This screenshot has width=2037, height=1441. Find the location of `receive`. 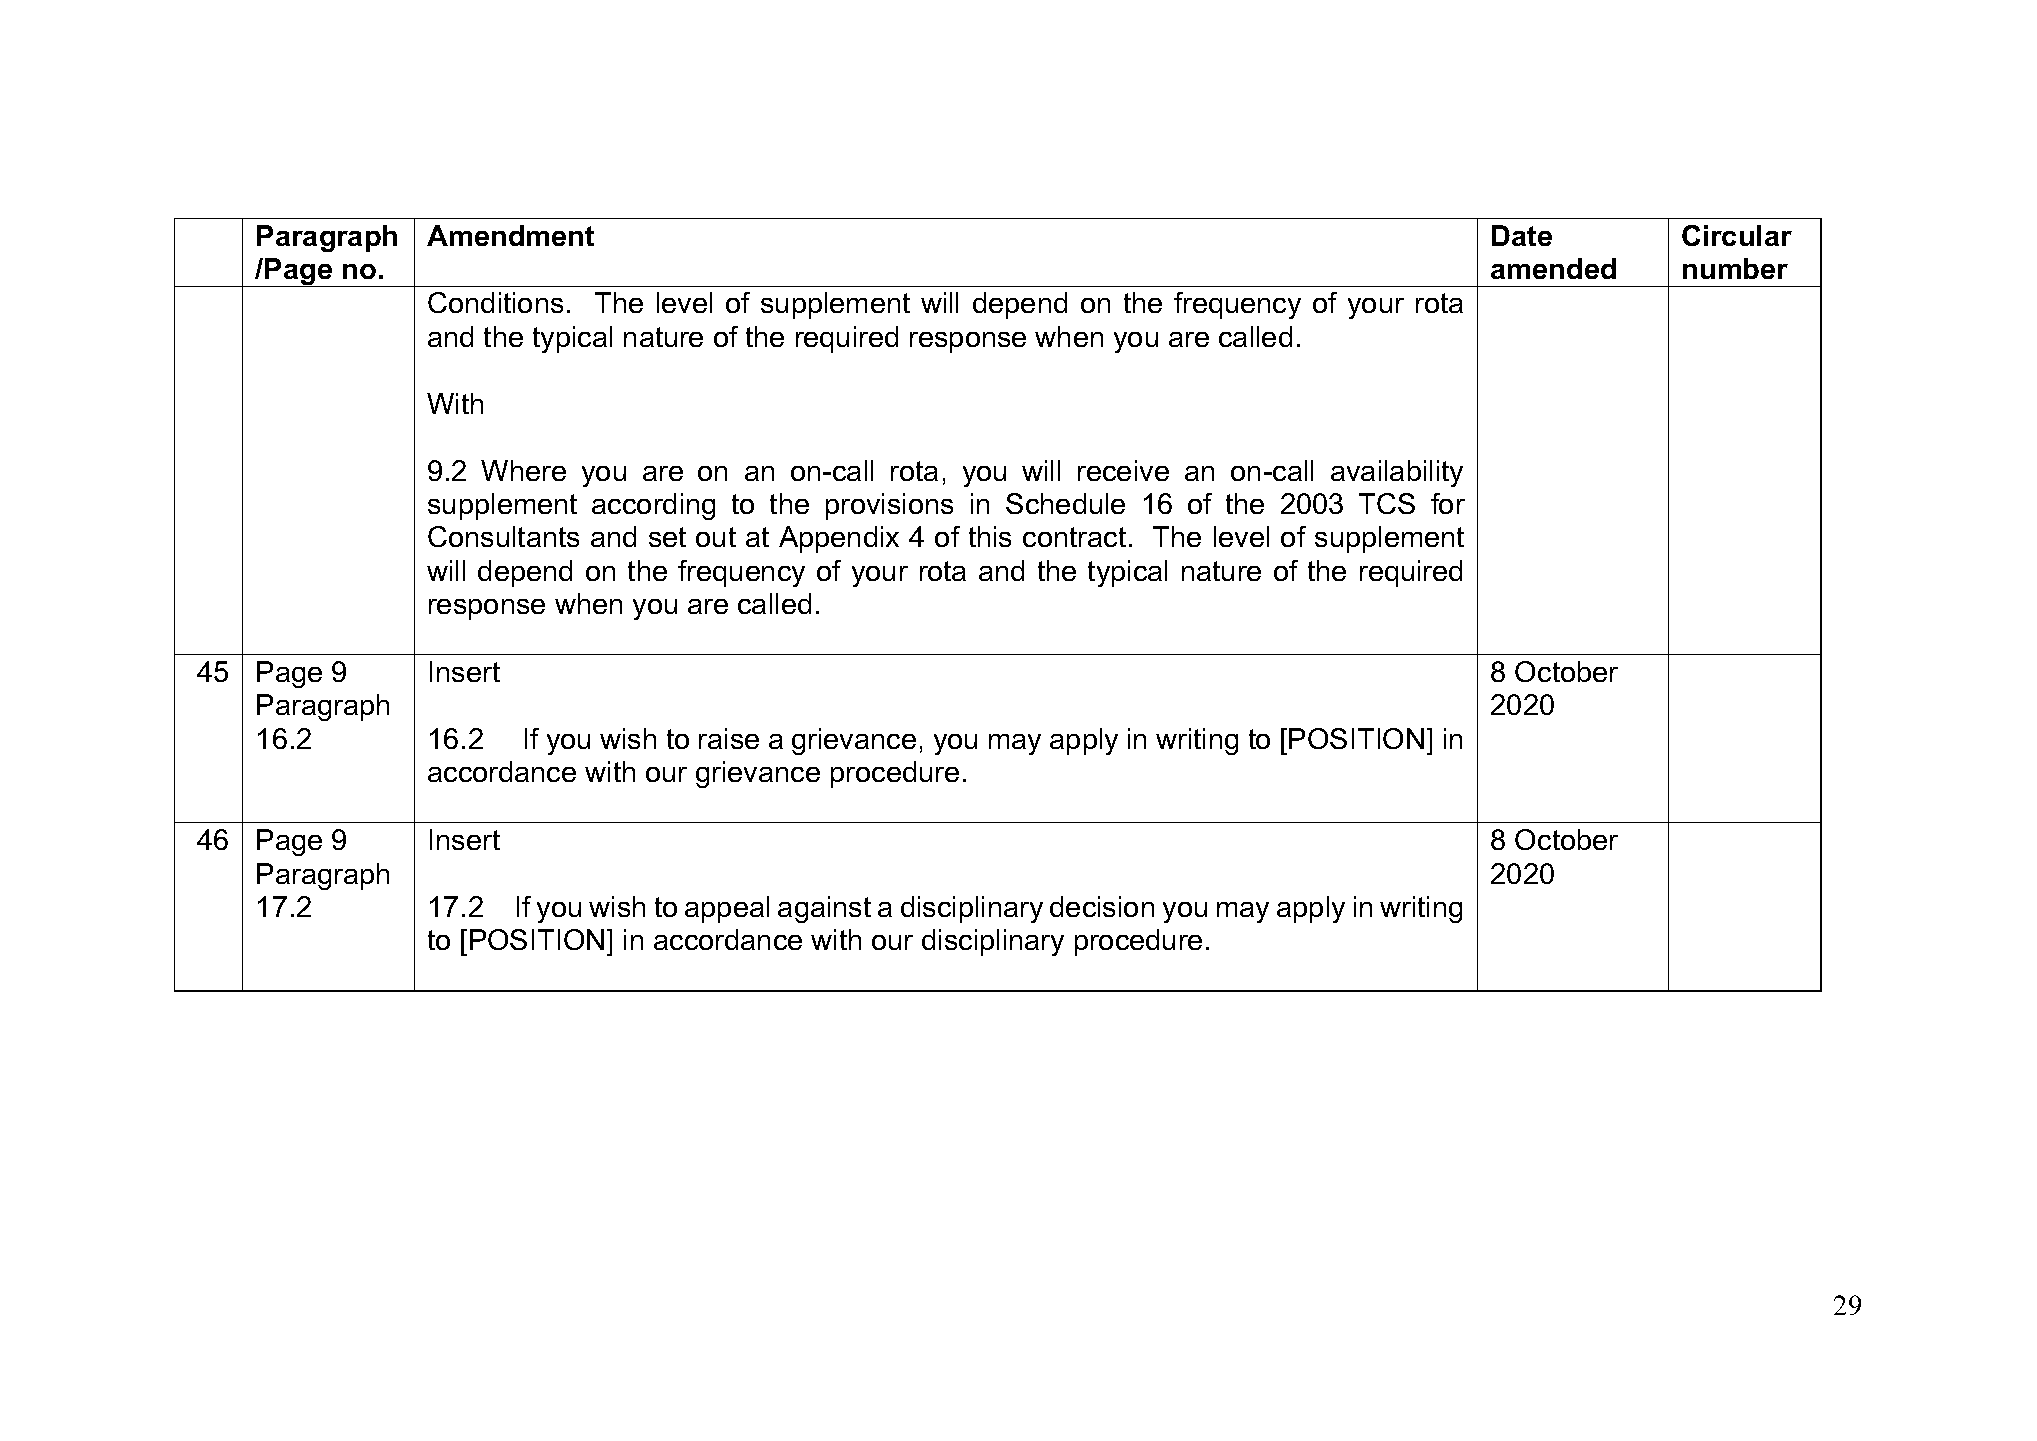

receive is located at coordinates (1123, 470).
